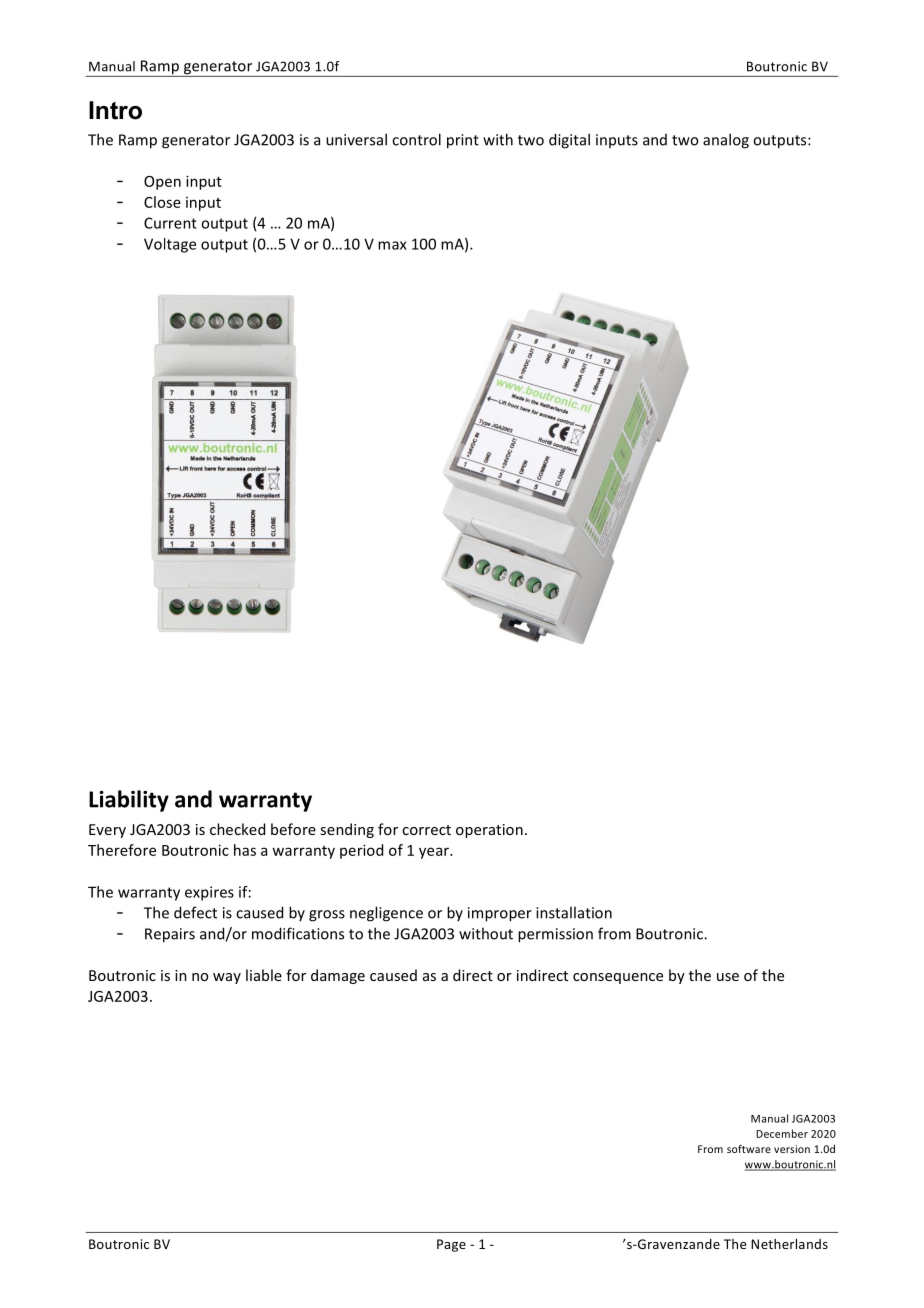 The width and height of the screenshot is (924, 1308). I want to click on Repairs, so click(170, 935).
